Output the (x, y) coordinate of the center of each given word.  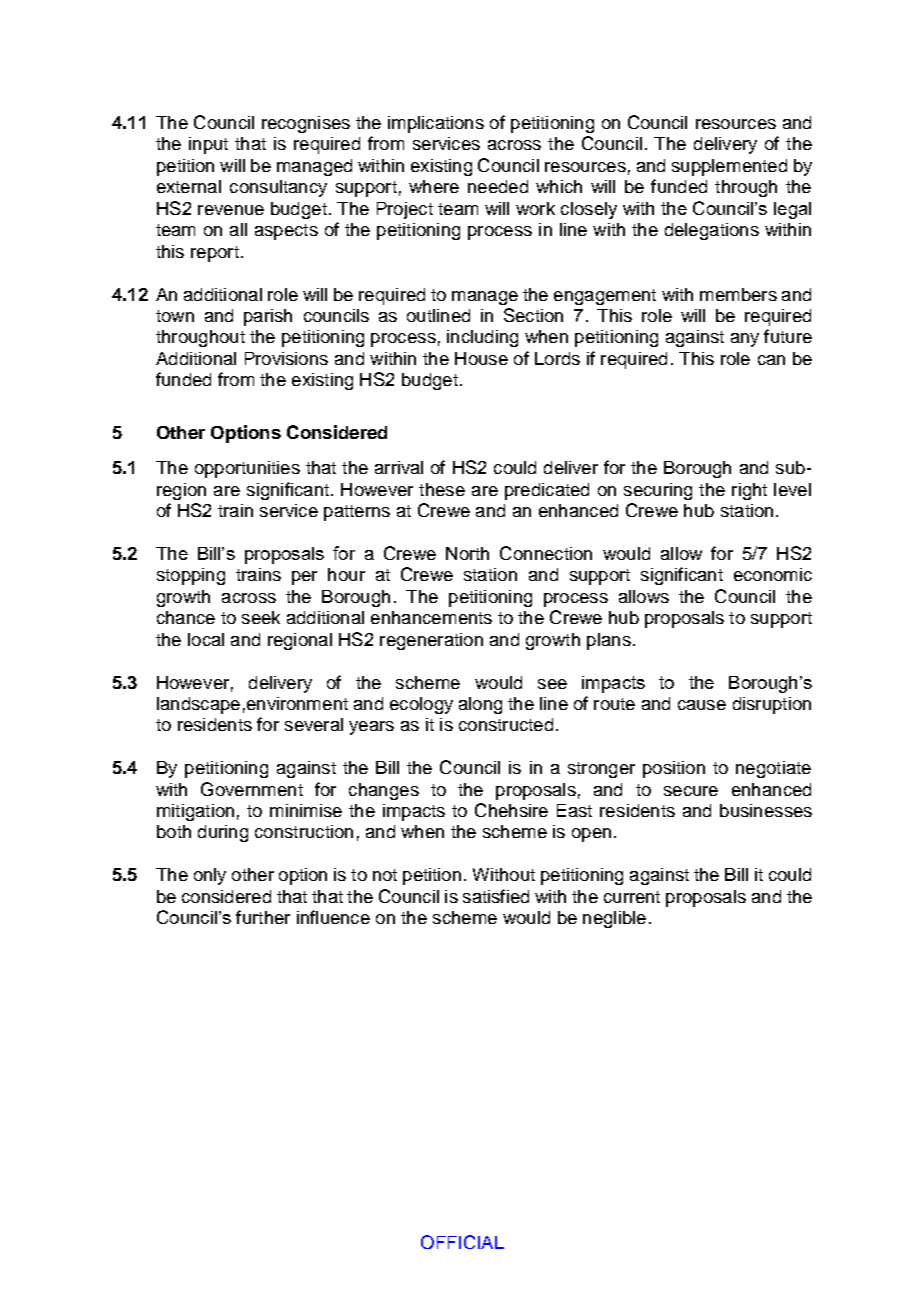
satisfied (496, 896)
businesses (766, 810)
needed (498, 186)
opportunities (247, 469)
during (223, 833)
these (442, 489)
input (208, 145)
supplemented (729, 167)
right (749, 491)
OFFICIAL (462, 1242)
